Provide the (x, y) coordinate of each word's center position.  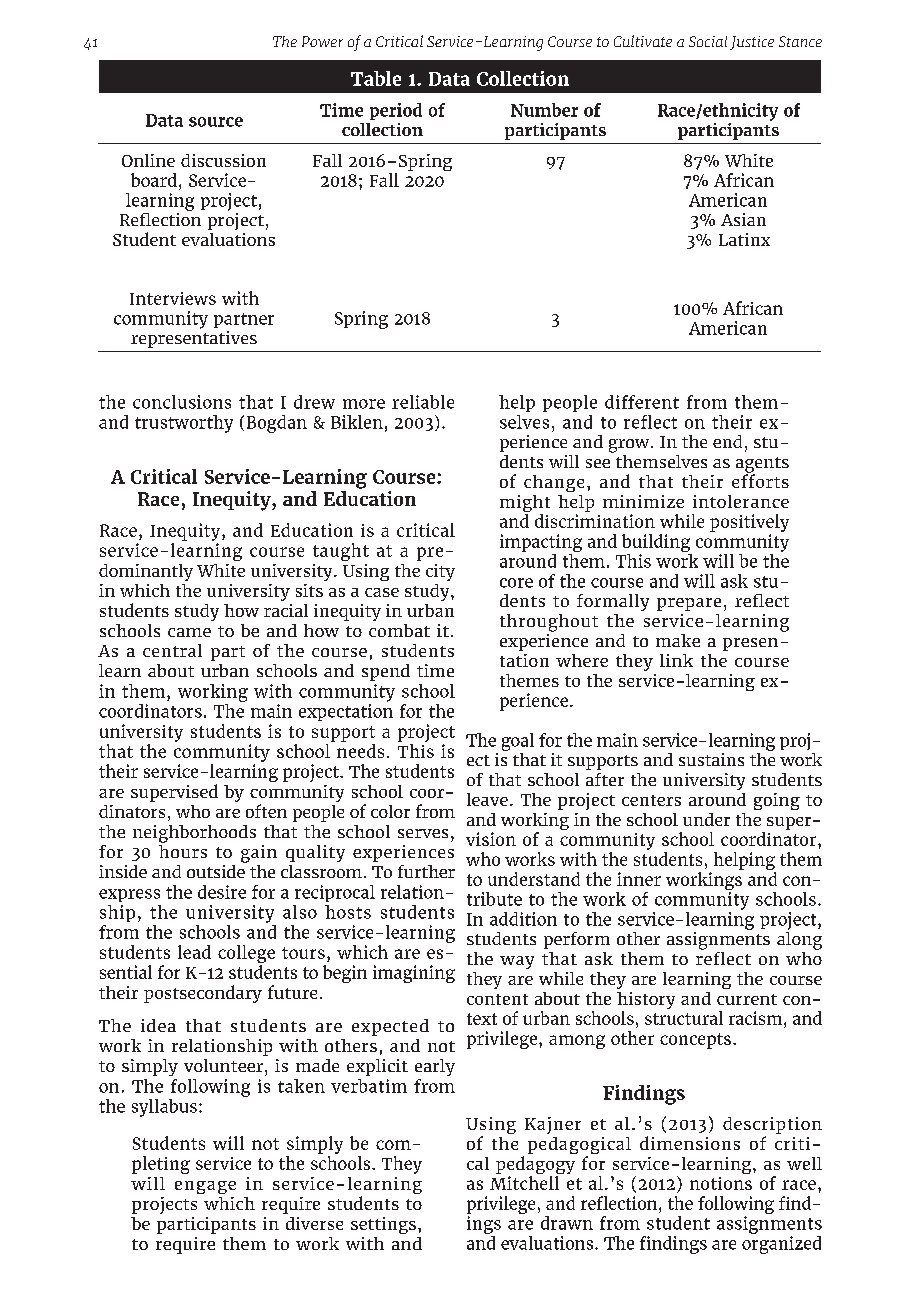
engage (205, 1187)
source (216, 122)
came (189, 632)
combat (399, 630)
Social (708, 41)
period (396, 111)
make (678, 640)
